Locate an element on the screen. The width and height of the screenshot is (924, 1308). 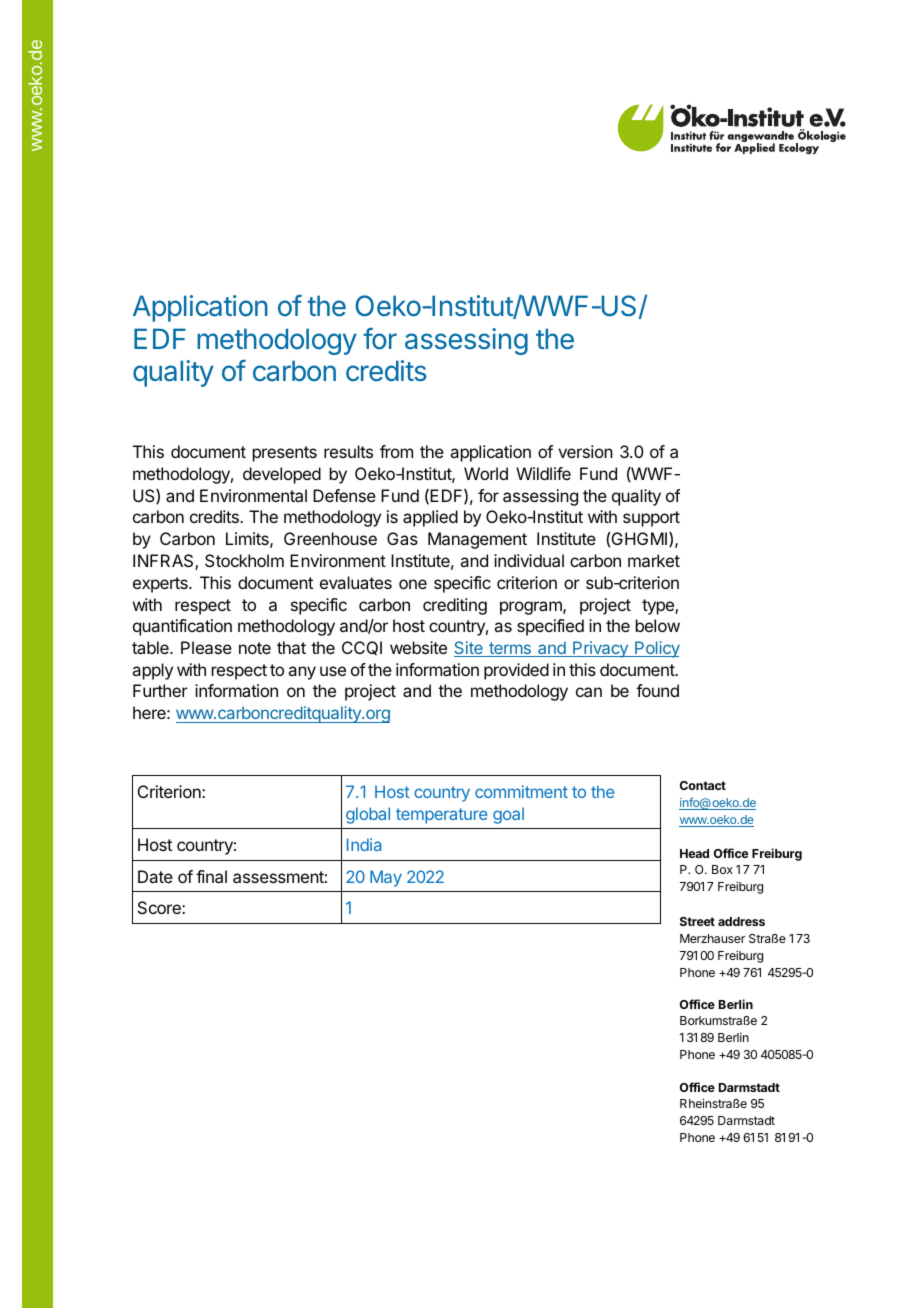
provided is located at coordinates (516, 671).
